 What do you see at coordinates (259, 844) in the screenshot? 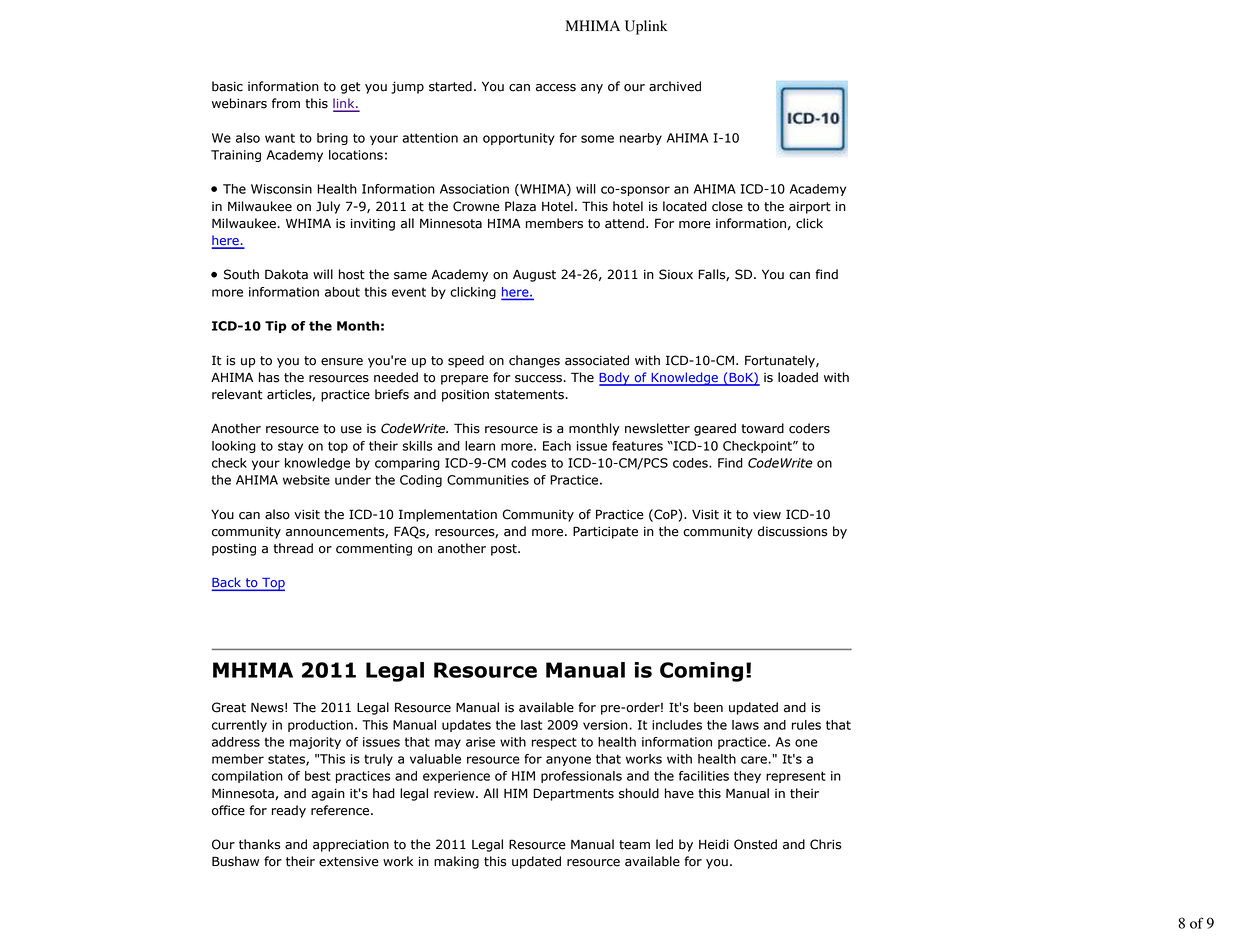
I see `thanks` at bounding box center [259, 844].
